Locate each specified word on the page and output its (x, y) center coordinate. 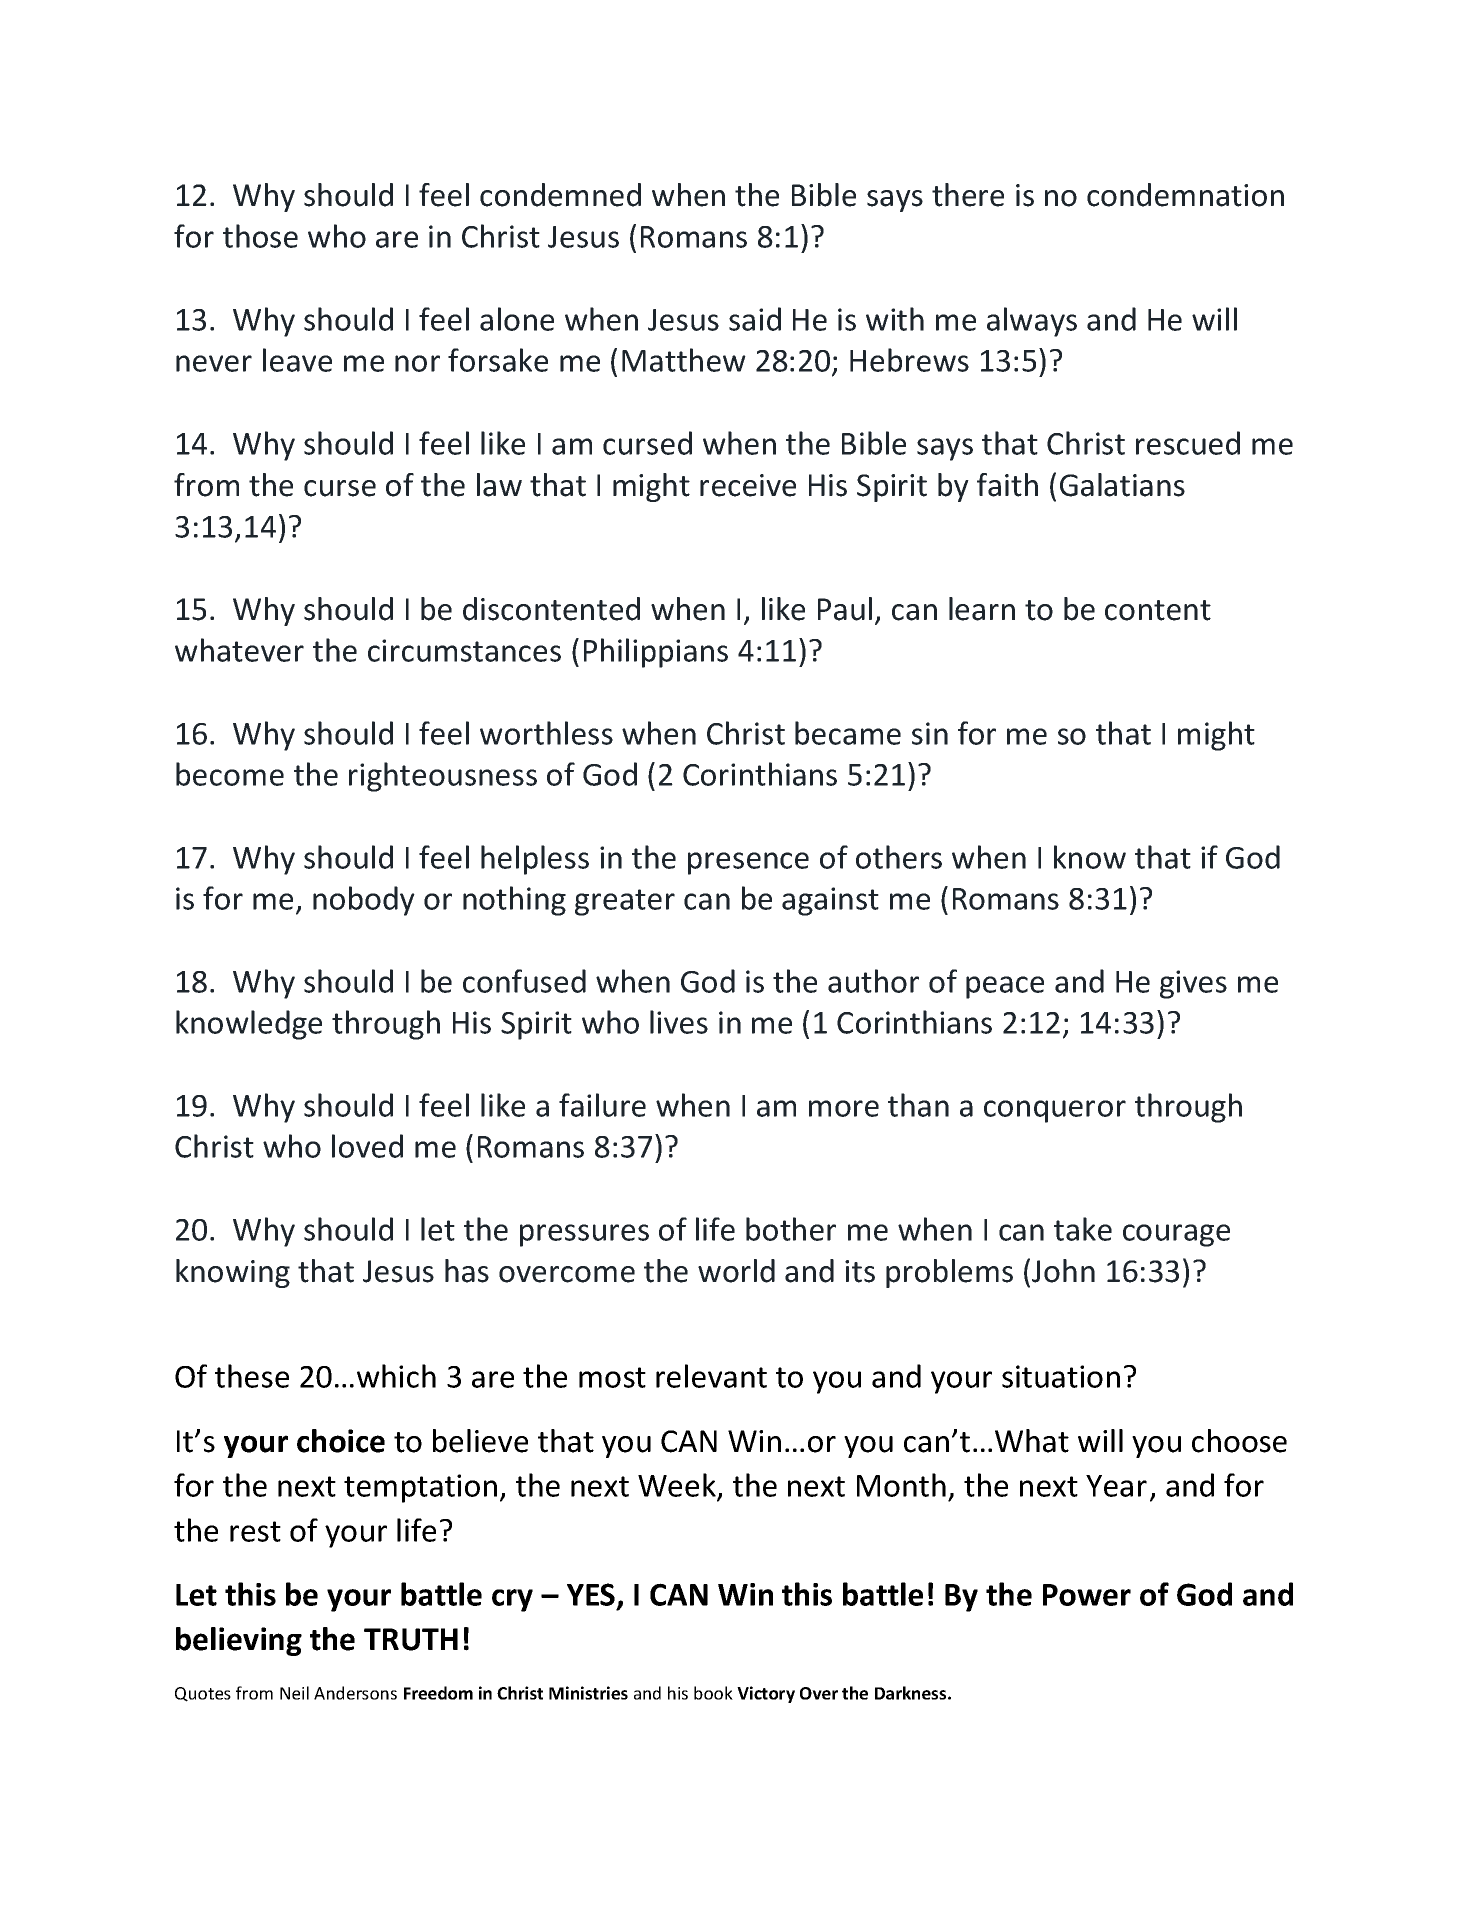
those (260, 236)
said (755, 319)
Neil (294, 1693)
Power (1087, 1595)
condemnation (1185, 195)
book (713, 1693)
